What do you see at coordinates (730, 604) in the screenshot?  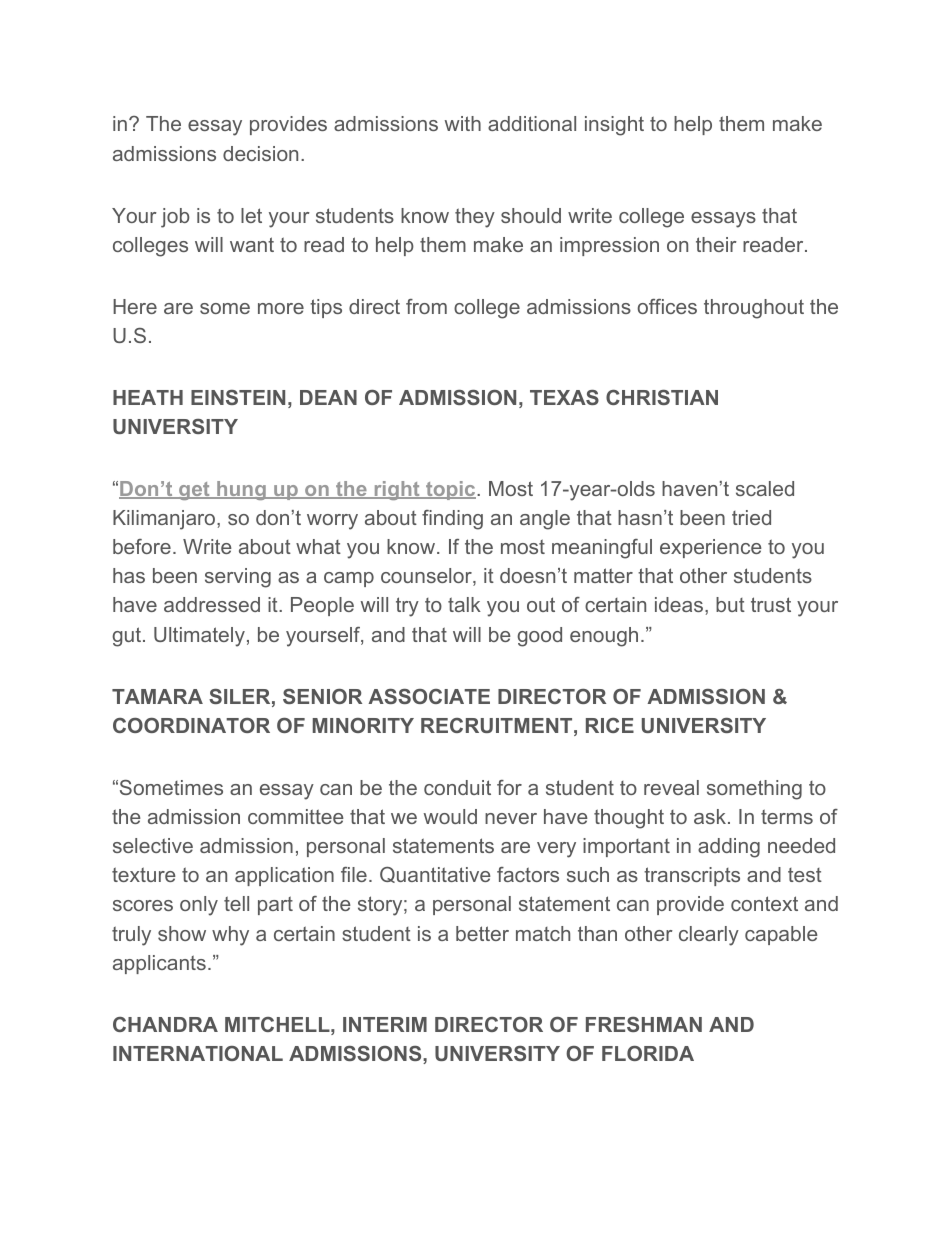 I see `but` at bounding box center [730, 604].
